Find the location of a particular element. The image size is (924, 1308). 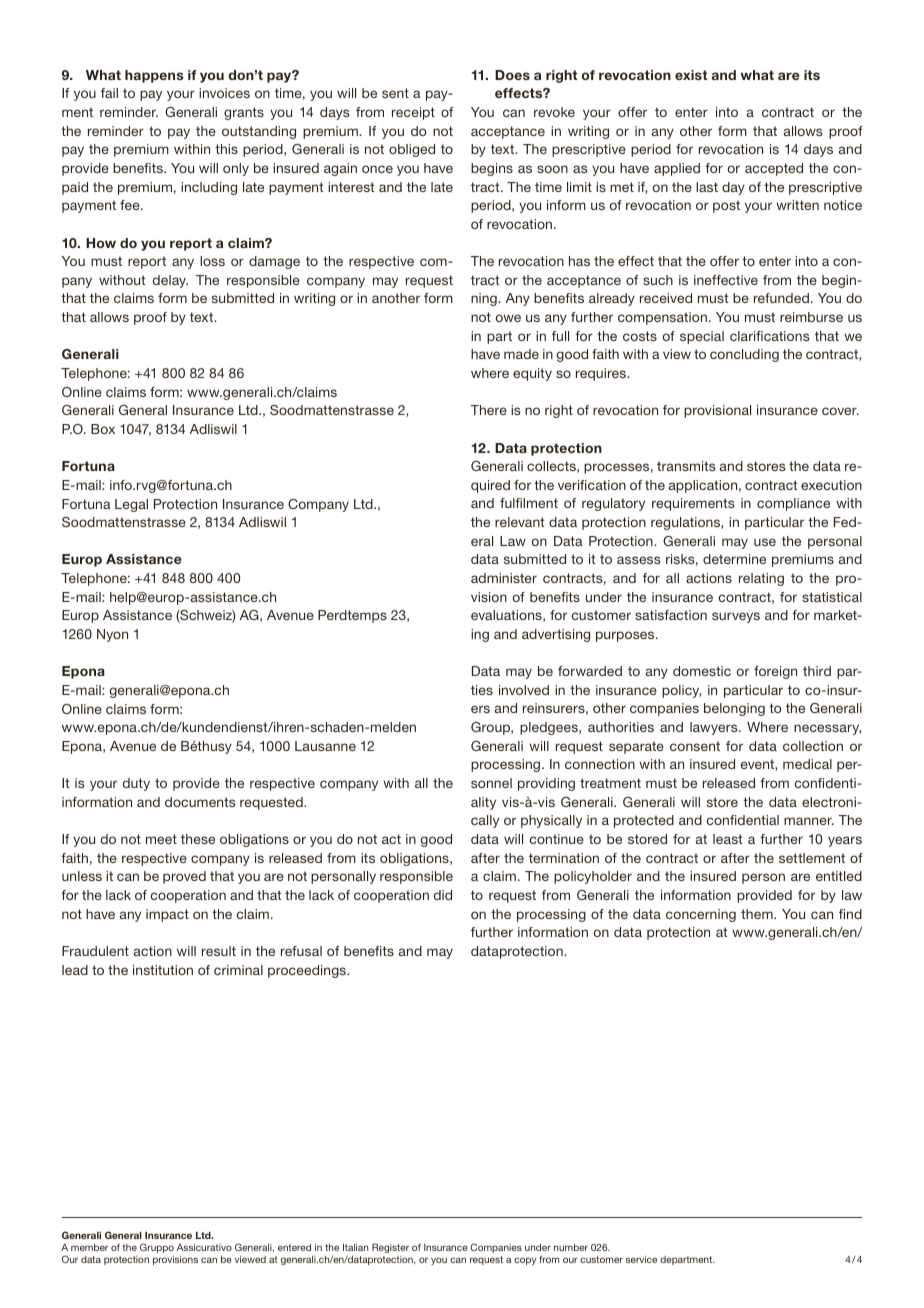

institution is located at coordinates (163, 970).
